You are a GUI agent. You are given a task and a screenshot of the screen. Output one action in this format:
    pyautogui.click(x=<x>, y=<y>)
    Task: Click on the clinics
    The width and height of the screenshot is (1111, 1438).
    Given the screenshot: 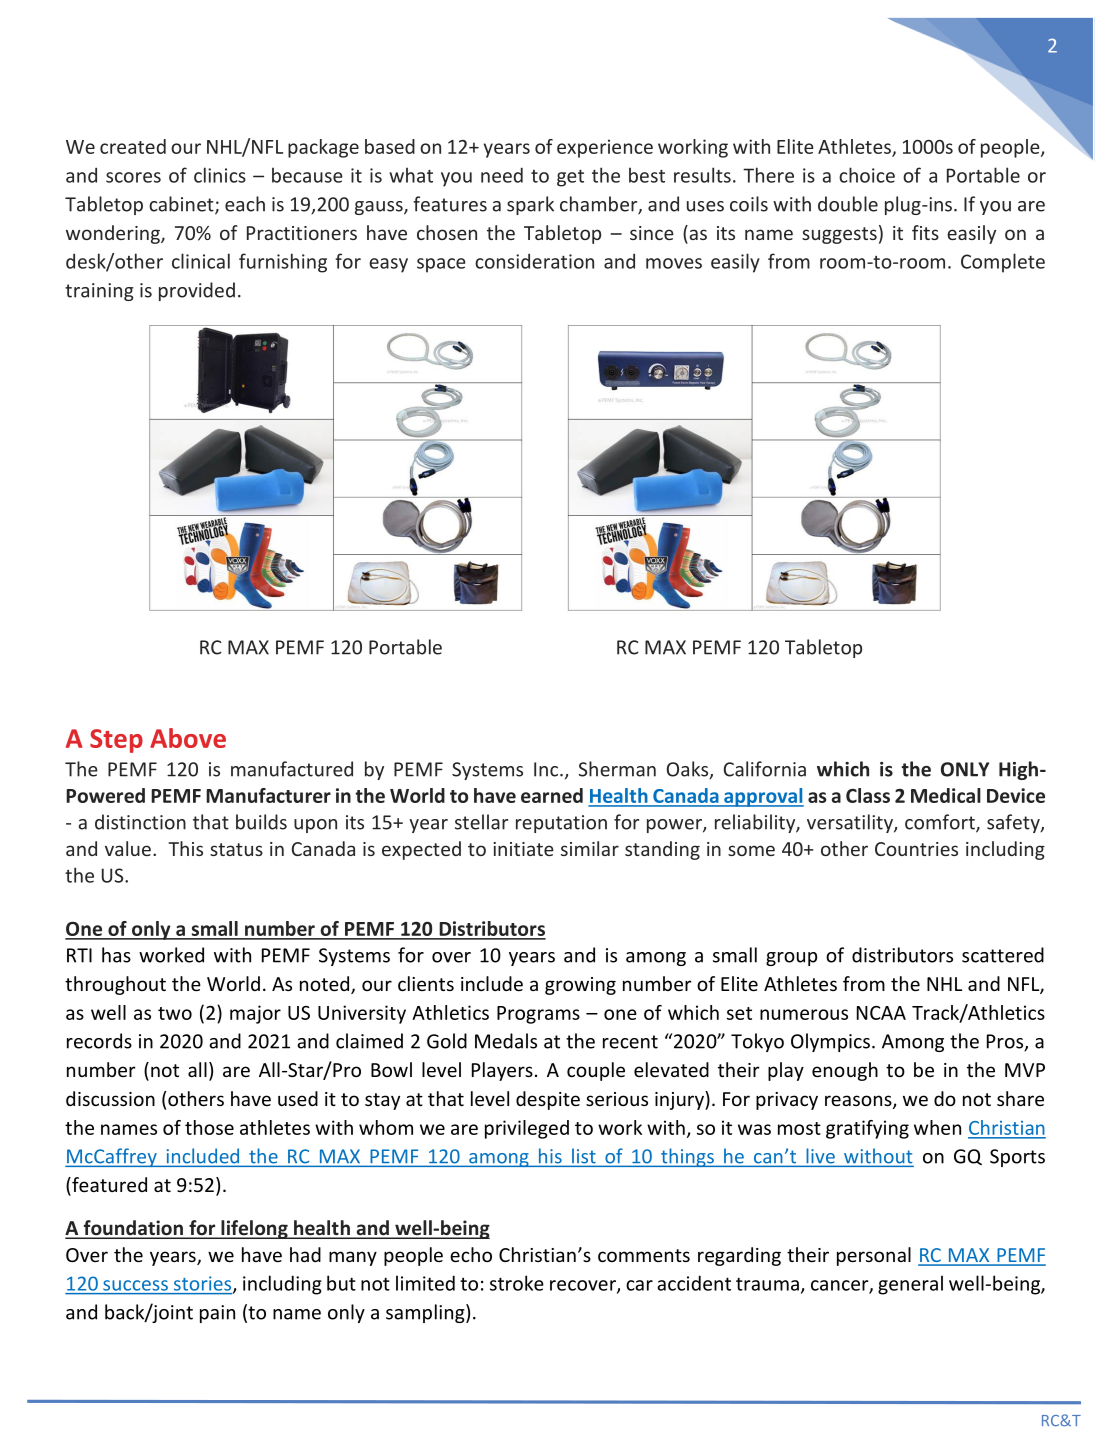 What is the action you would take?
    pyautogui.click(x=220, y=175)
